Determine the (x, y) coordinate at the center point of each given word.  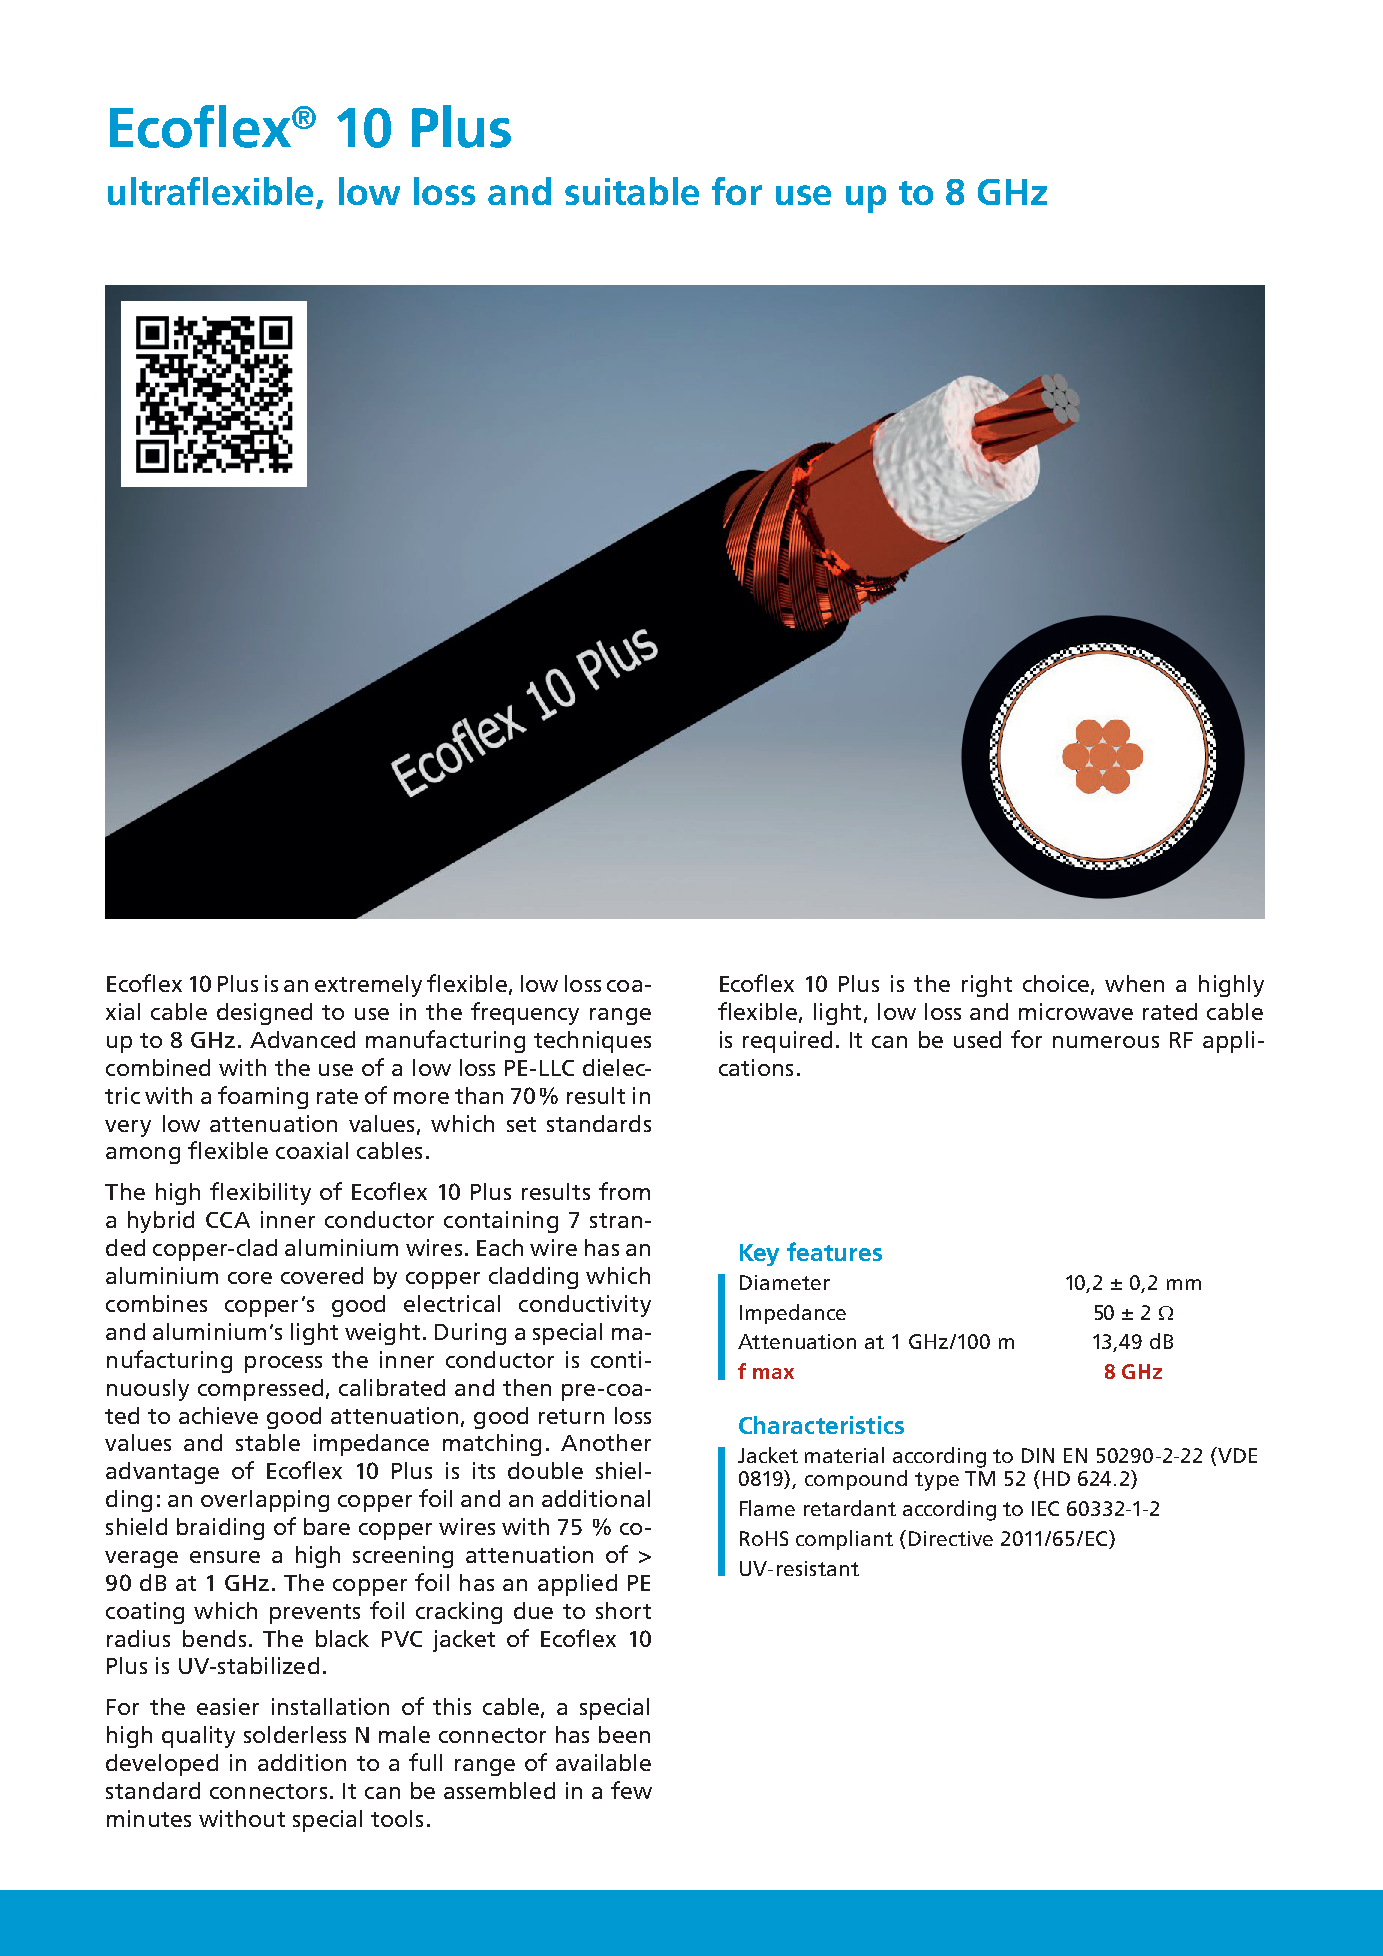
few (631, 1790)
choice (1056, 983)
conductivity (585, 1306)
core (250, 1278)
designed (264, 1014)
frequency (525, 1013)
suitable (632, 191)
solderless (295, 1734)
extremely (368, 986)
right (987, 986)
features (834, 1251)
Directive (951, 1538)
